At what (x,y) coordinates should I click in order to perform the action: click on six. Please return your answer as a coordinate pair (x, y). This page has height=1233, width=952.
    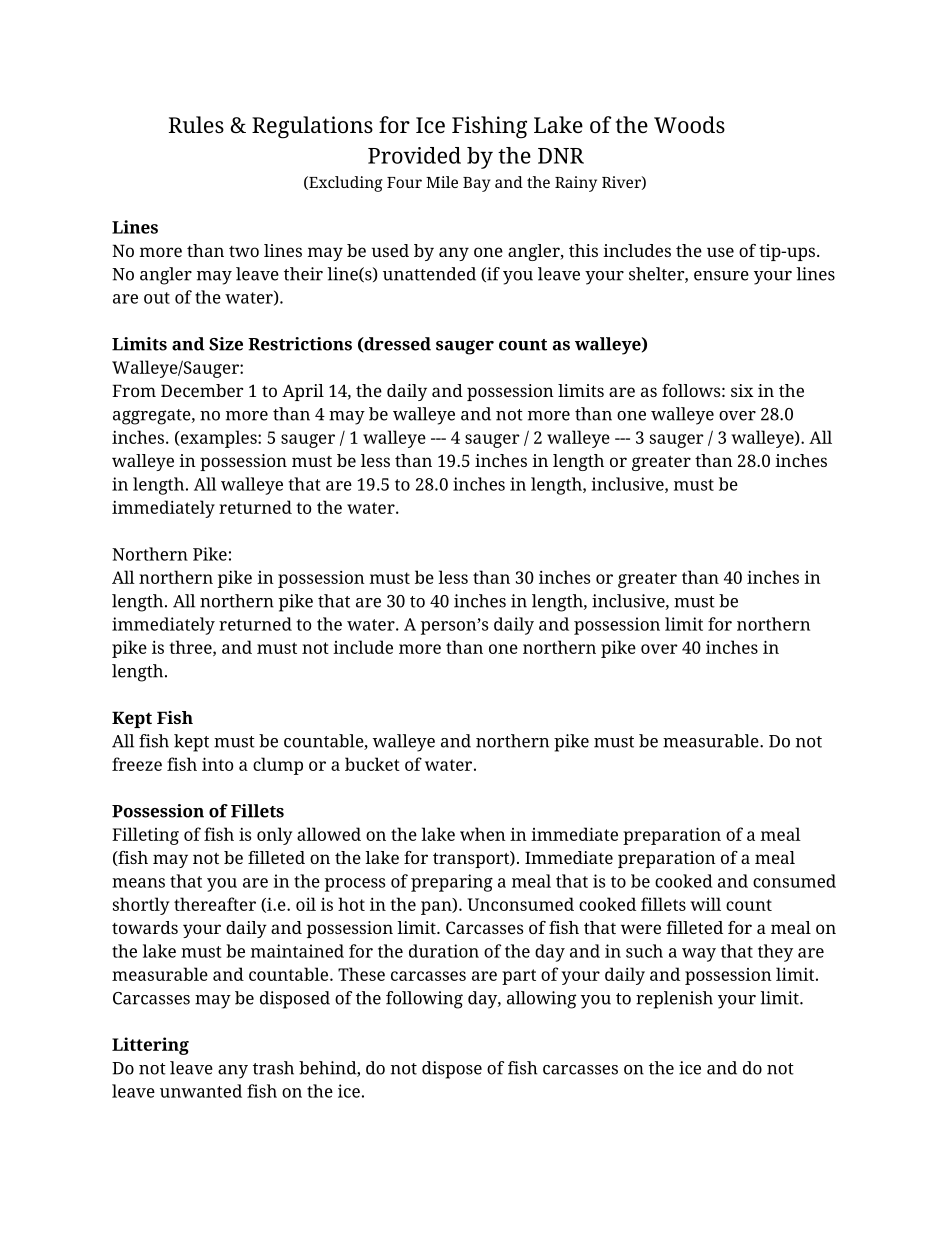
    Looking at the image, I should click on (742, 390).
